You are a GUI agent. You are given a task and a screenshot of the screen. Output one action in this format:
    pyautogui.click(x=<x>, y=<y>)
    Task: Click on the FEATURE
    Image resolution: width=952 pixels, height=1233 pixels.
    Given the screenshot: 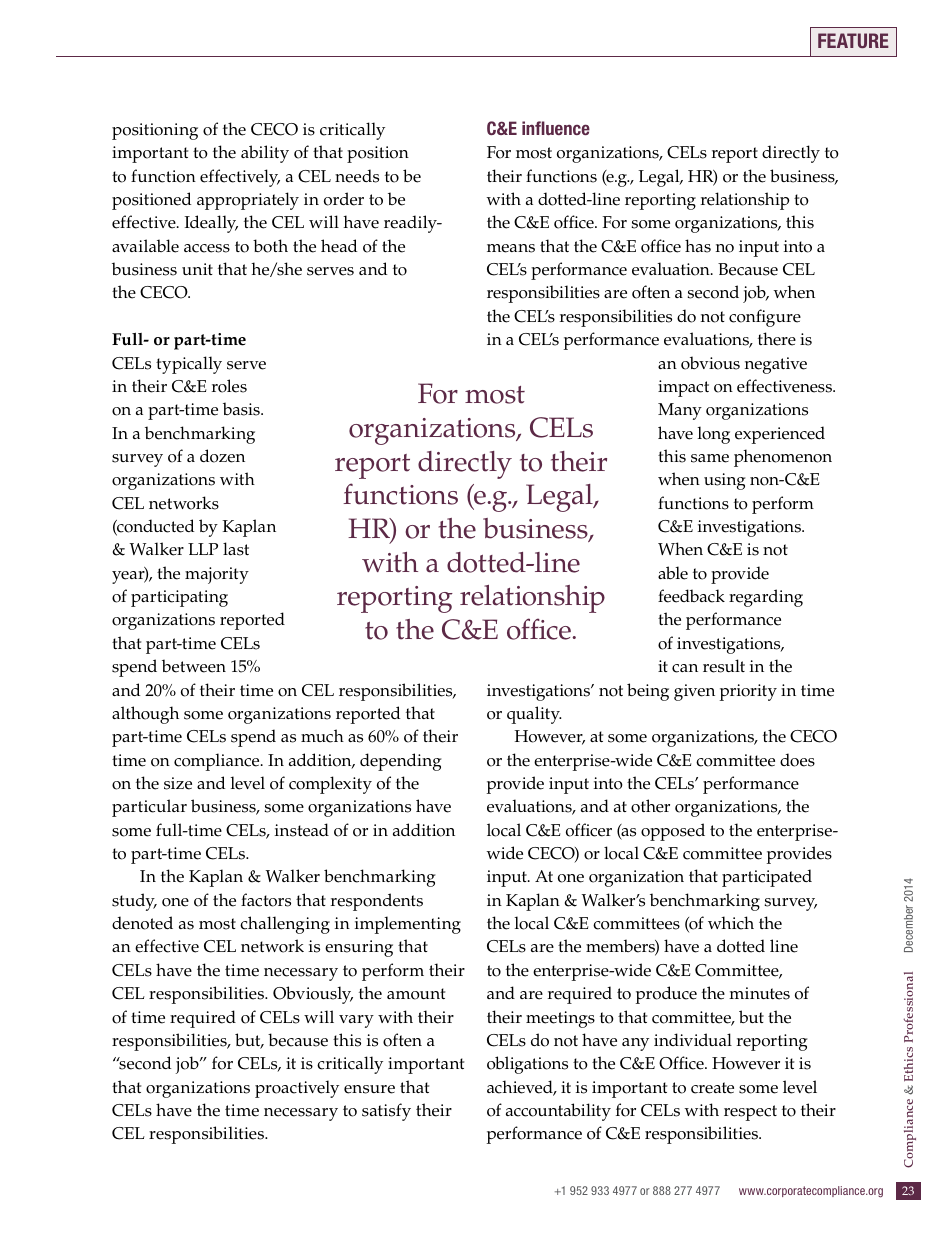 What is the action you would take?
    pyautogui.click(x=853, y=40)
